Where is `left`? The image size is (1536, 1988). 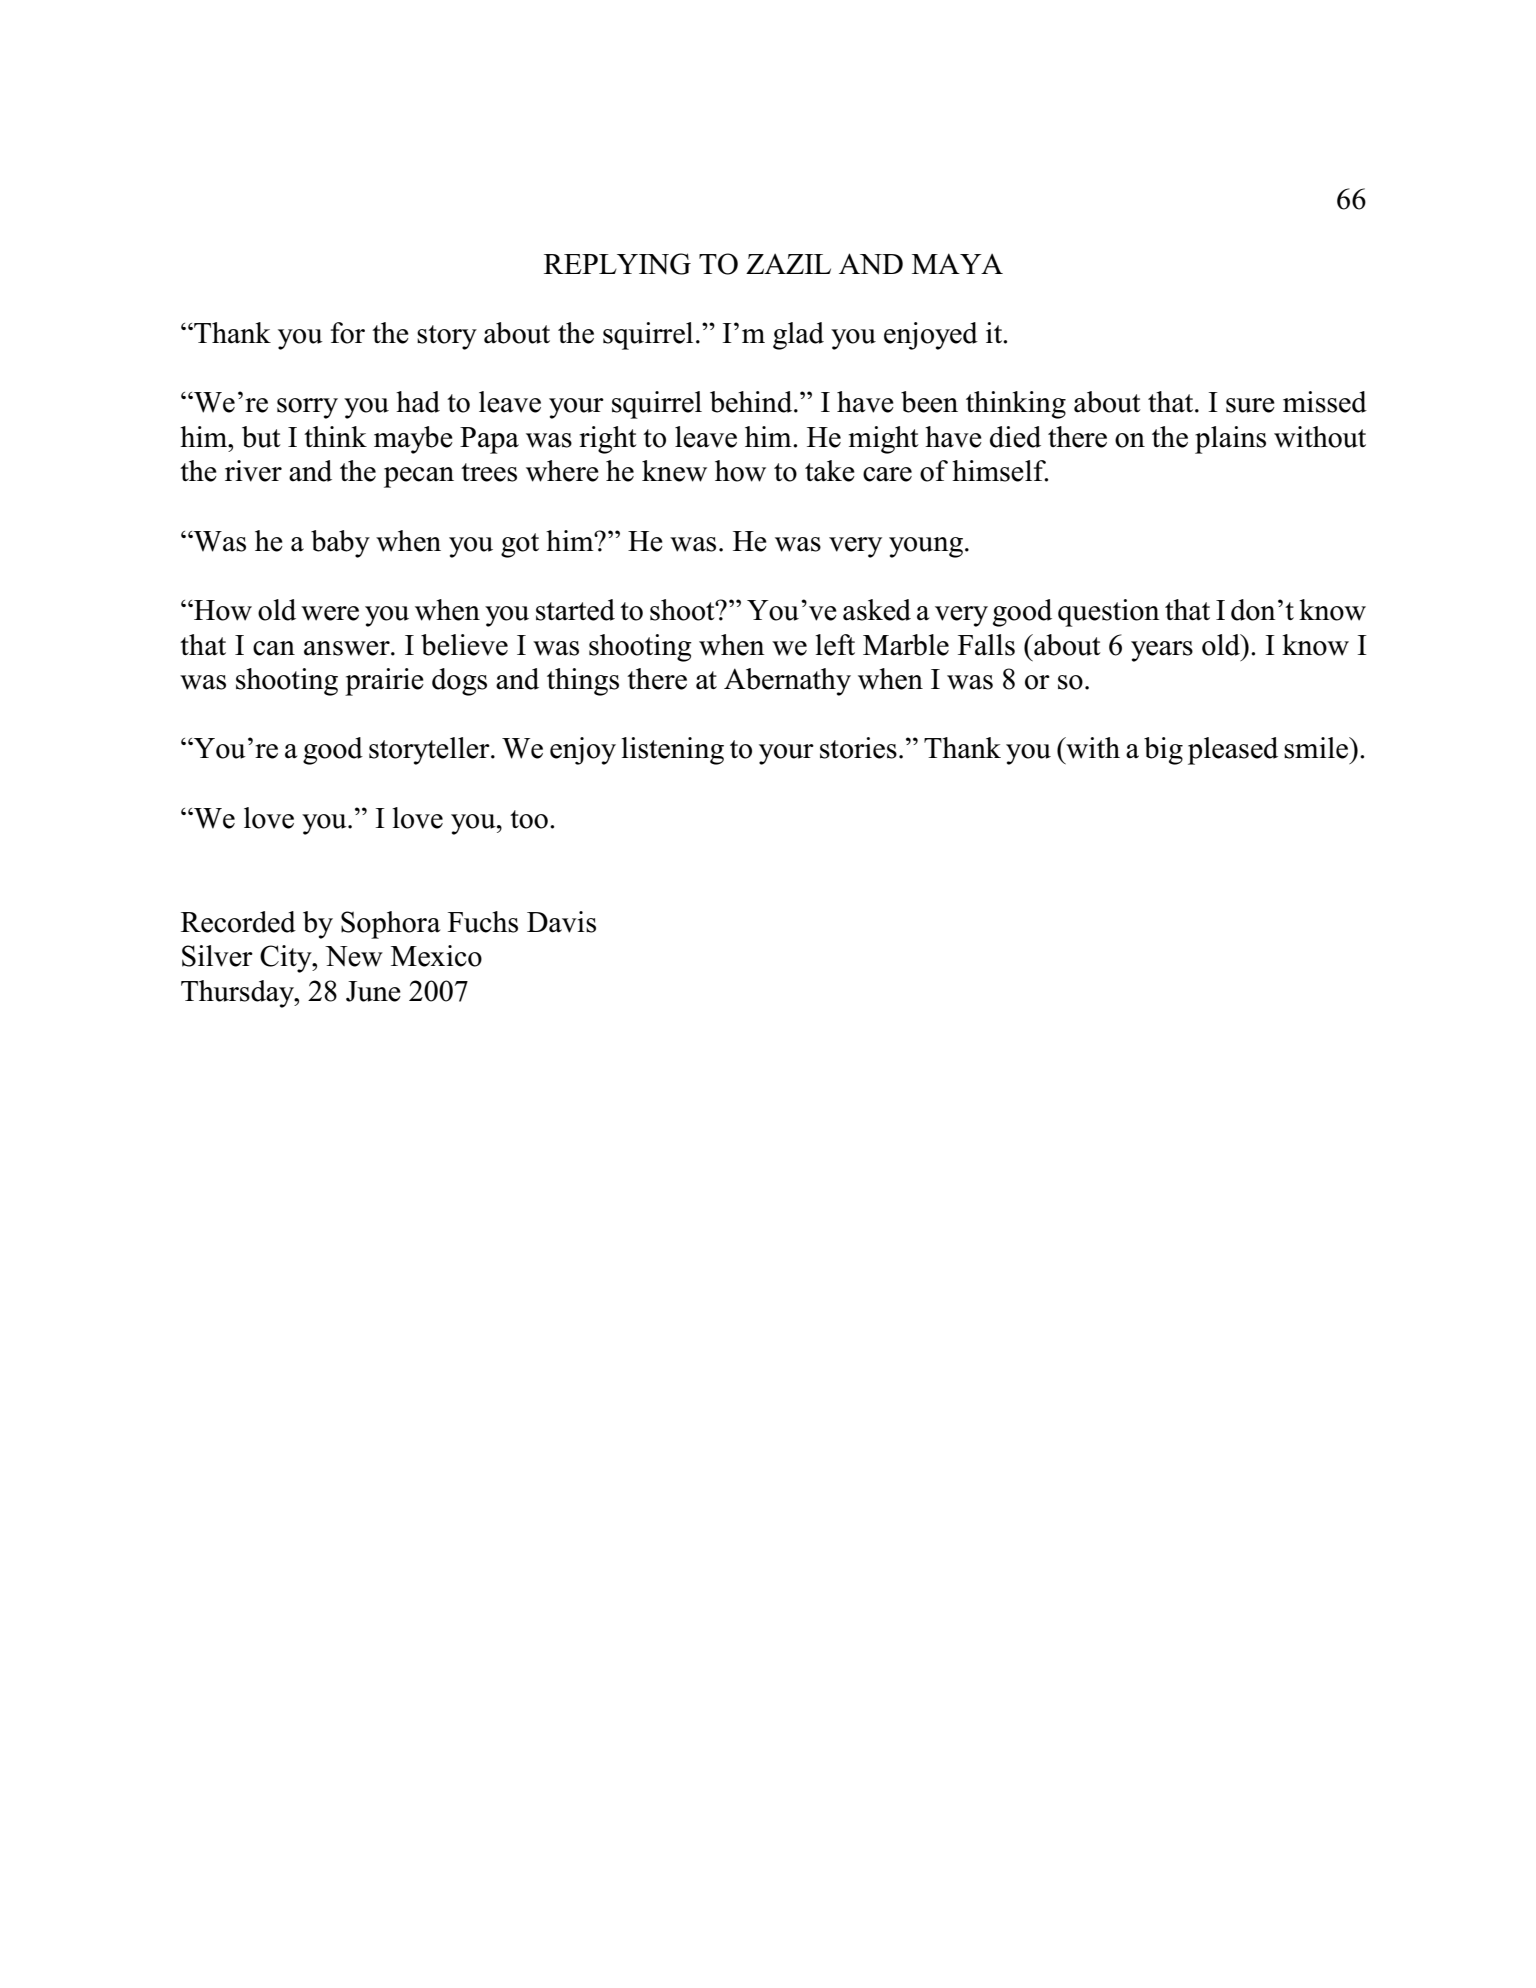 left is located at coordinates (835, 645).
